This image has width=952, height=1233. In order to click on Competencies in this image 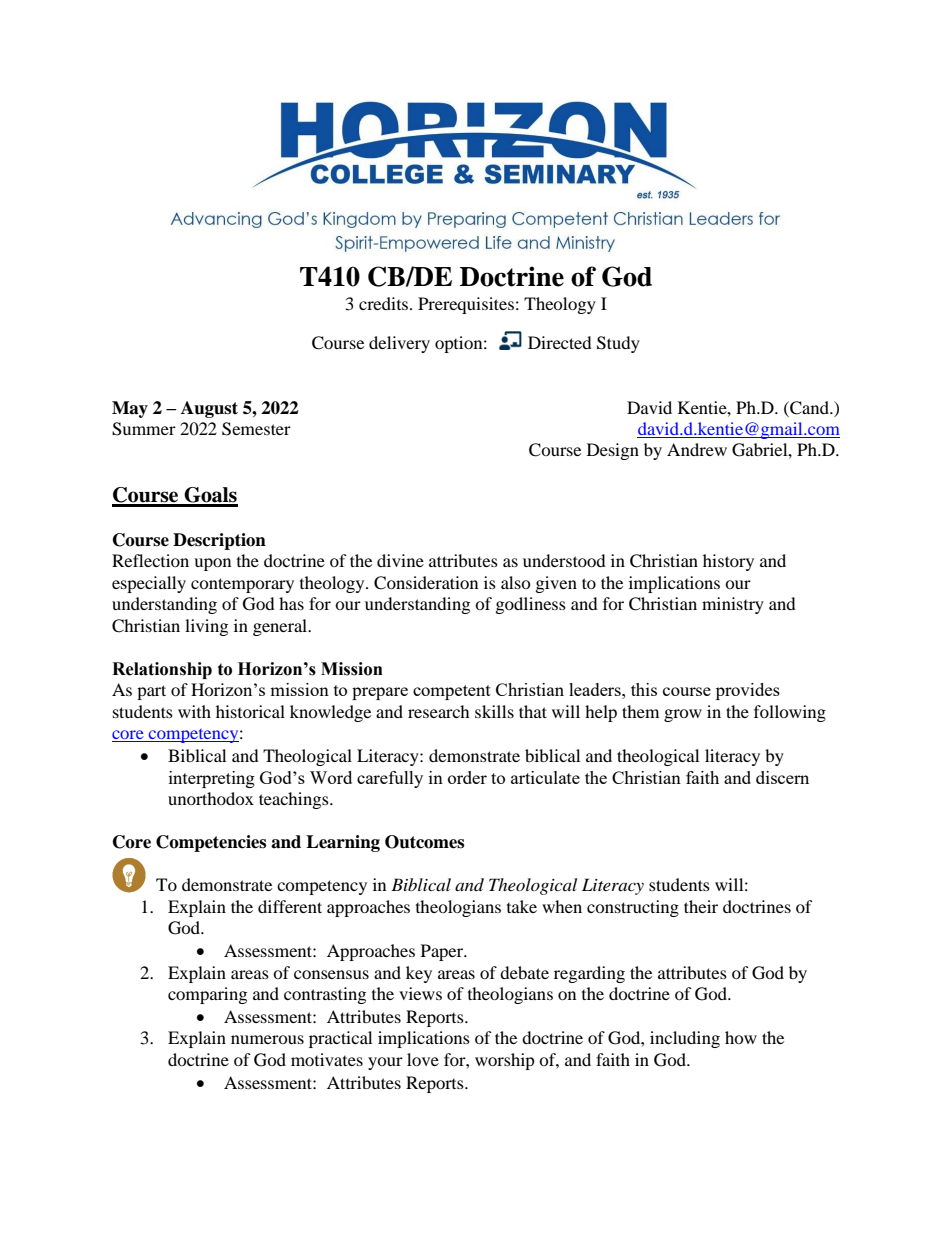, I will do `click(211, 843)`.
